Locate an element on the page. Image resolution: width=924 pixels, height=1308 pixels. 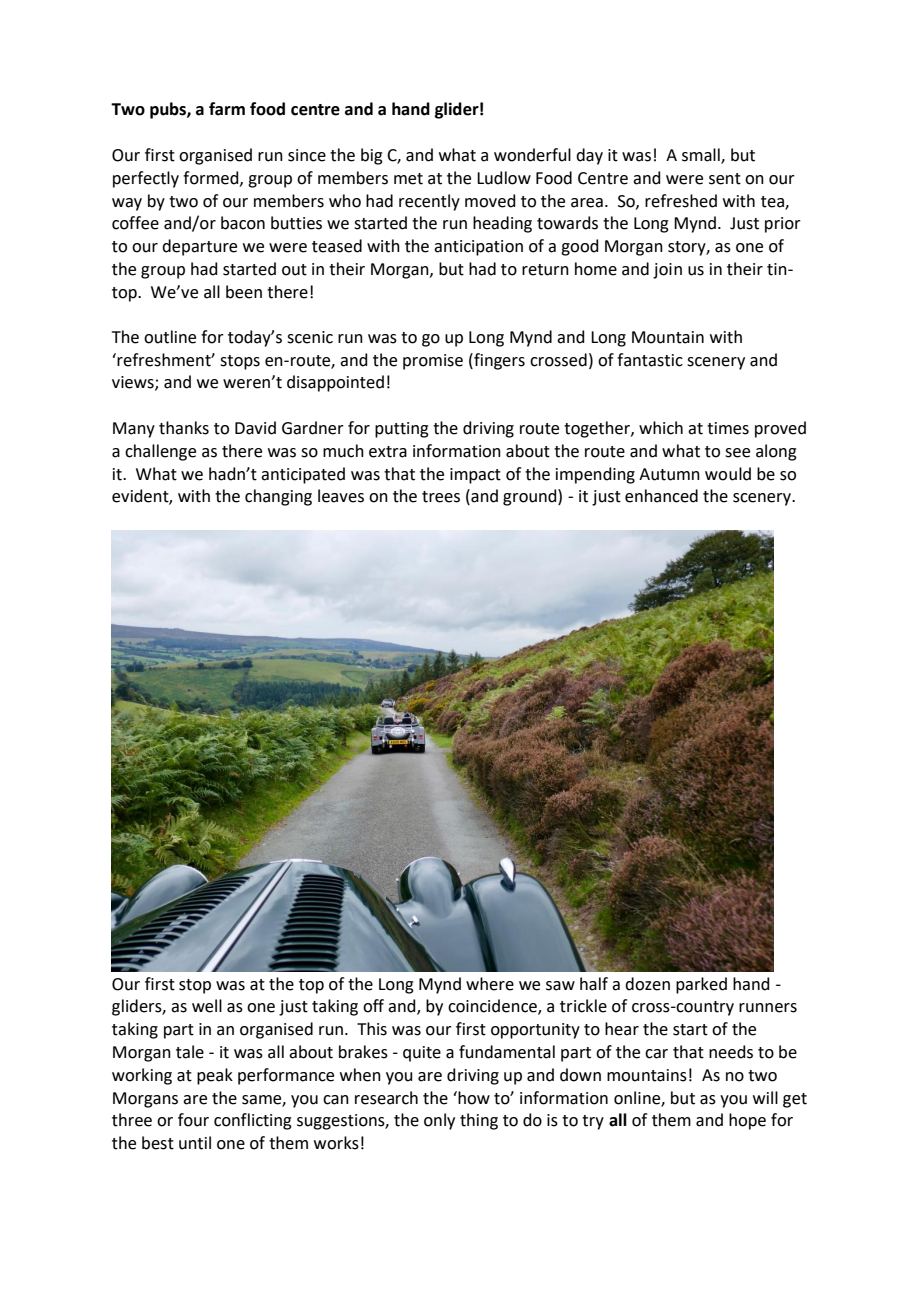
only is located at coordinates (439, 1121).
